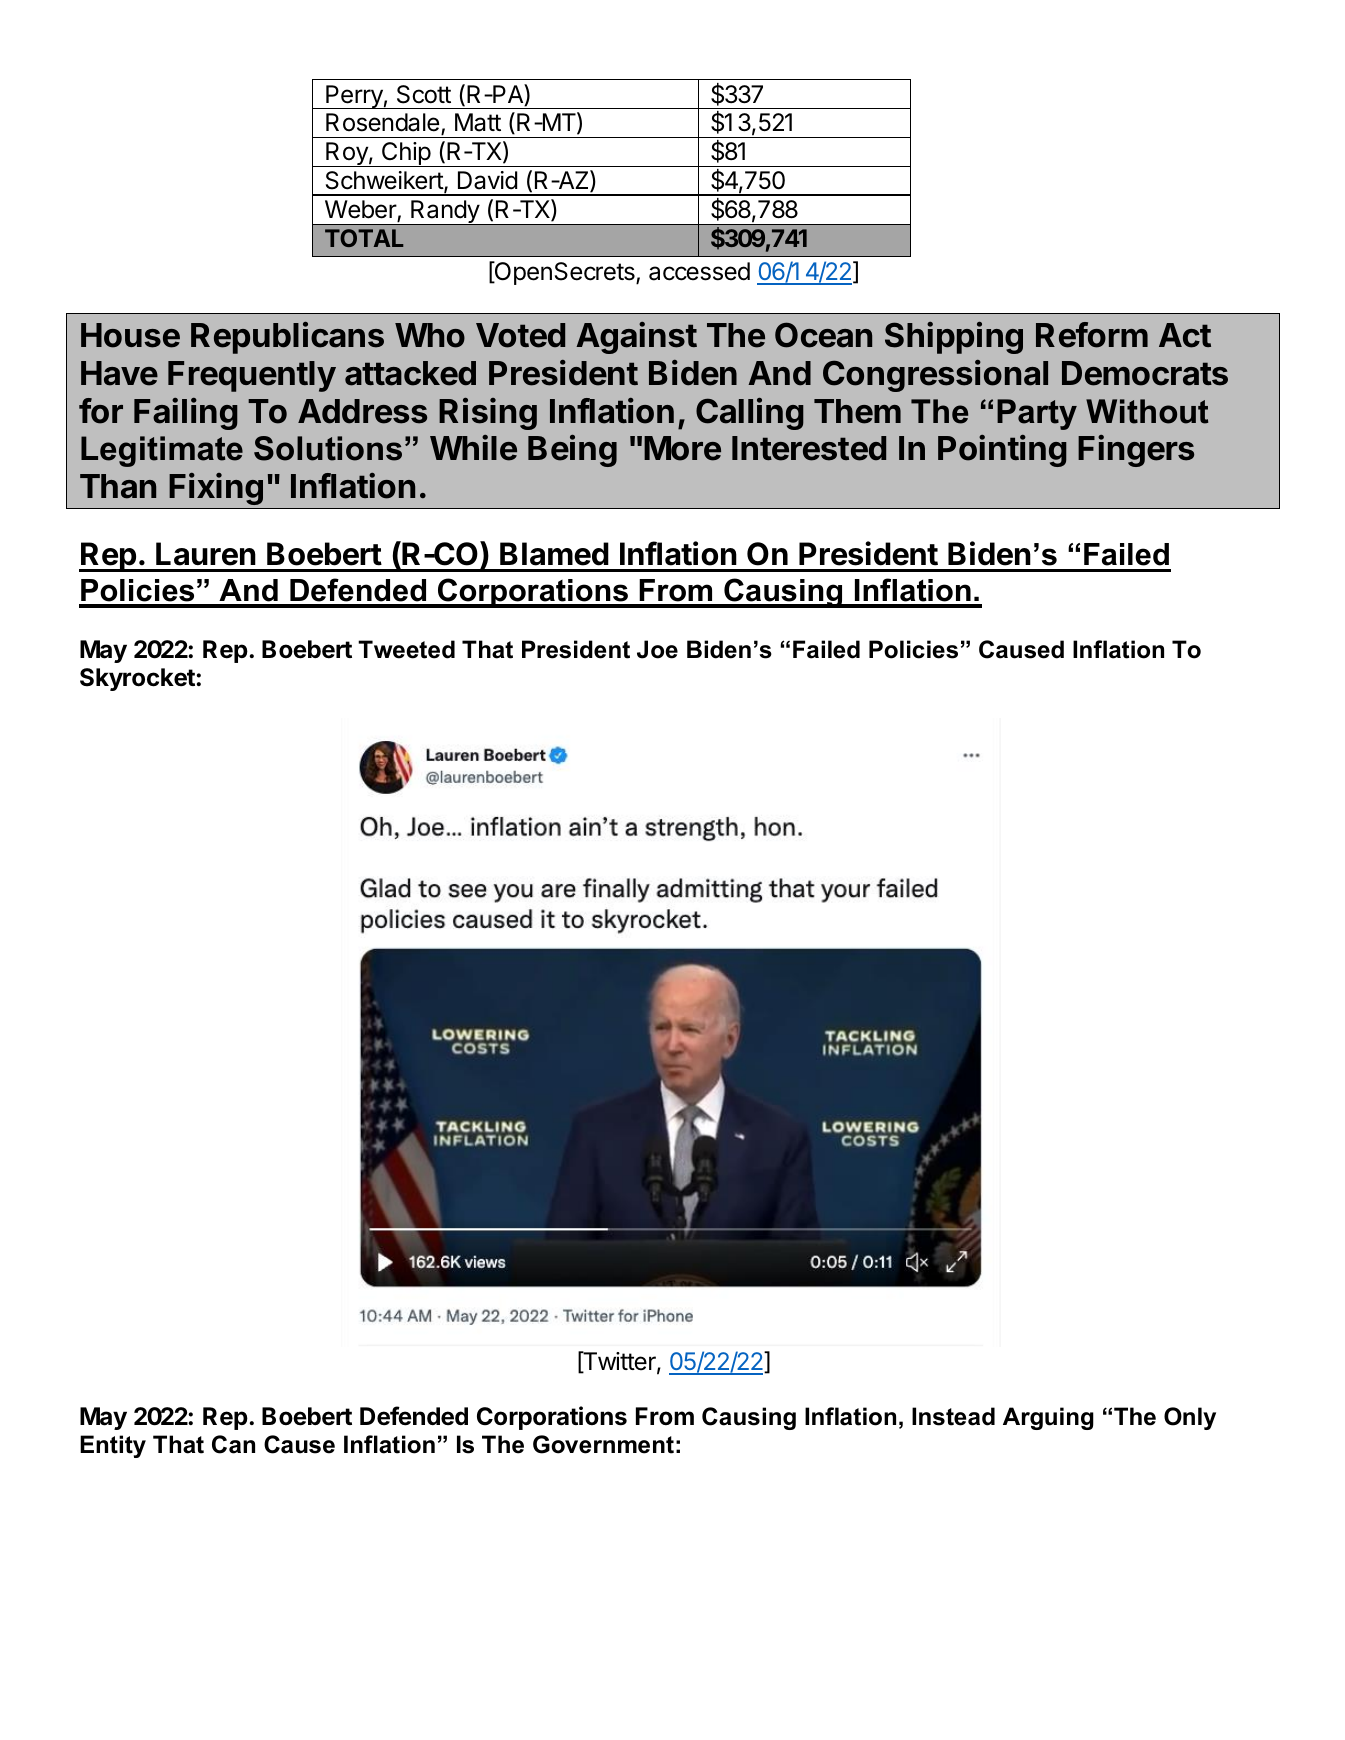  I want to click on Arguing, so click(1048, 1418).
